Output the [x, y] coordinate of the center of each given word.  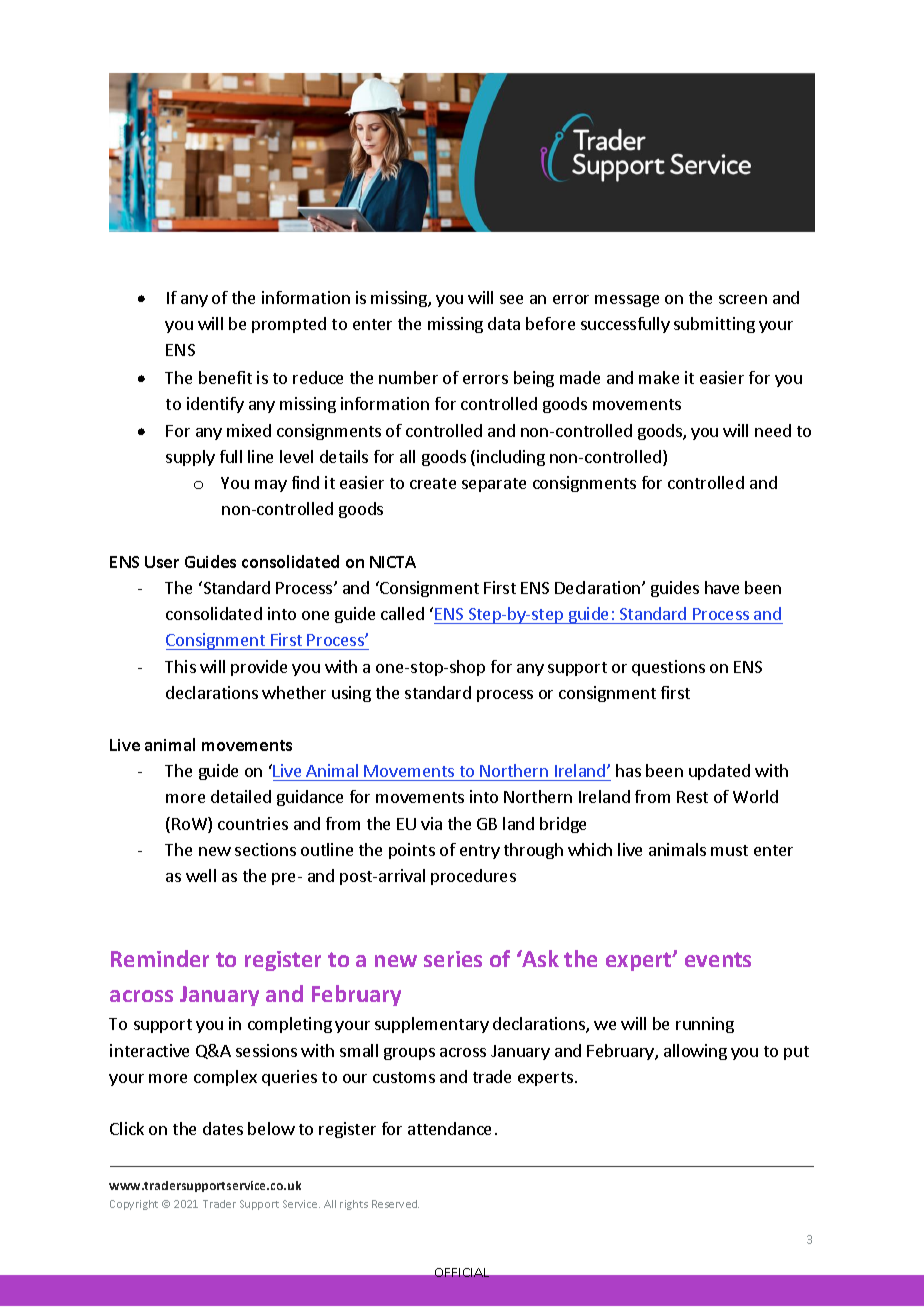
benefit [225, 377]
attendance [449, 1128]
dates [223, 1128]
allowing [695, 1052]
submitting [714, 325]
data [504, 323]
